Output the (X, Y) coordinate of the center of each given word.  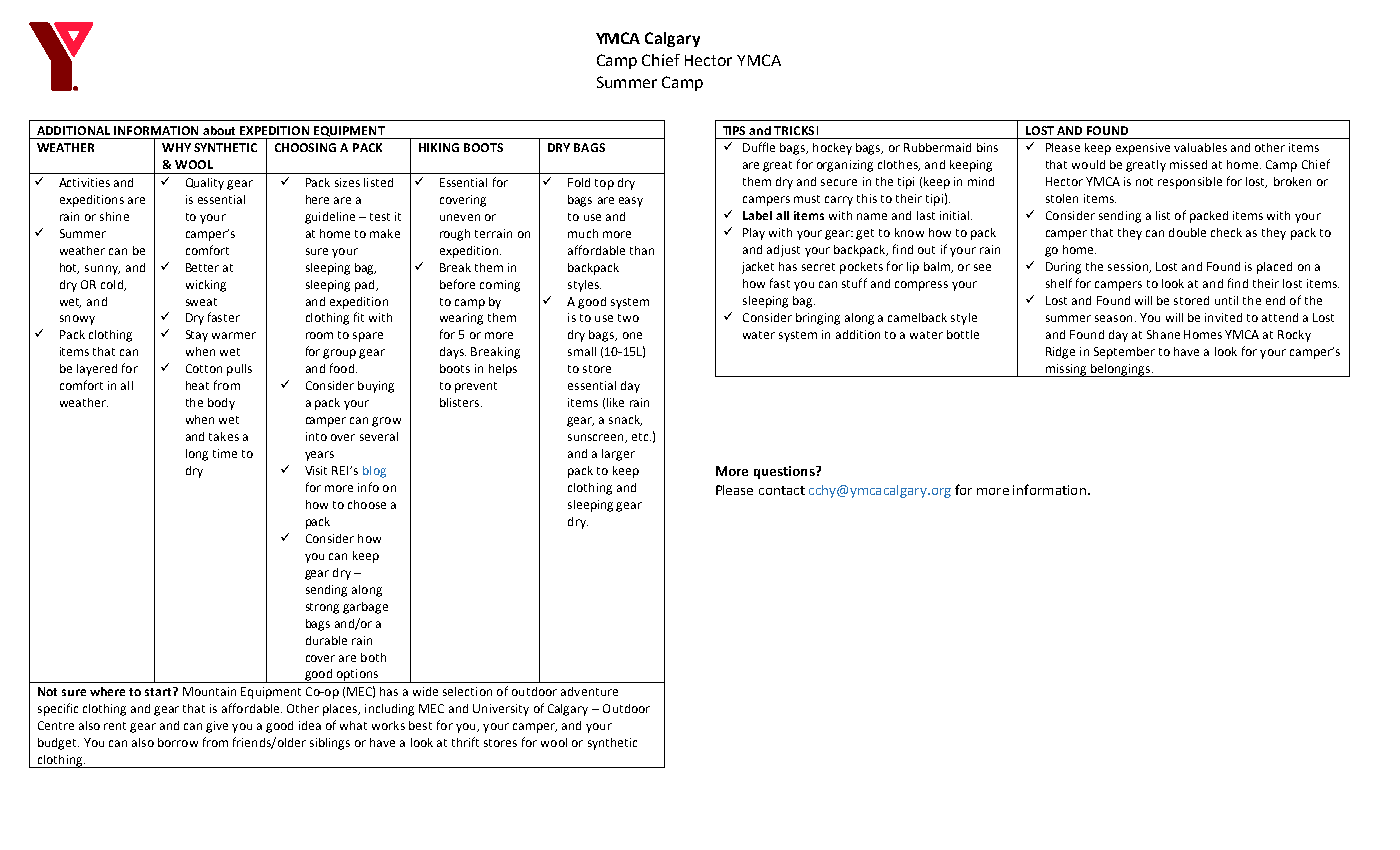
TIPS (734, 130)
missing (1066, 370)
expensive (1143, 149)
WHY (176, 147)
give (217, 727)
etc (641, 437)
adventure (589, 691)
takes (224, 436)
